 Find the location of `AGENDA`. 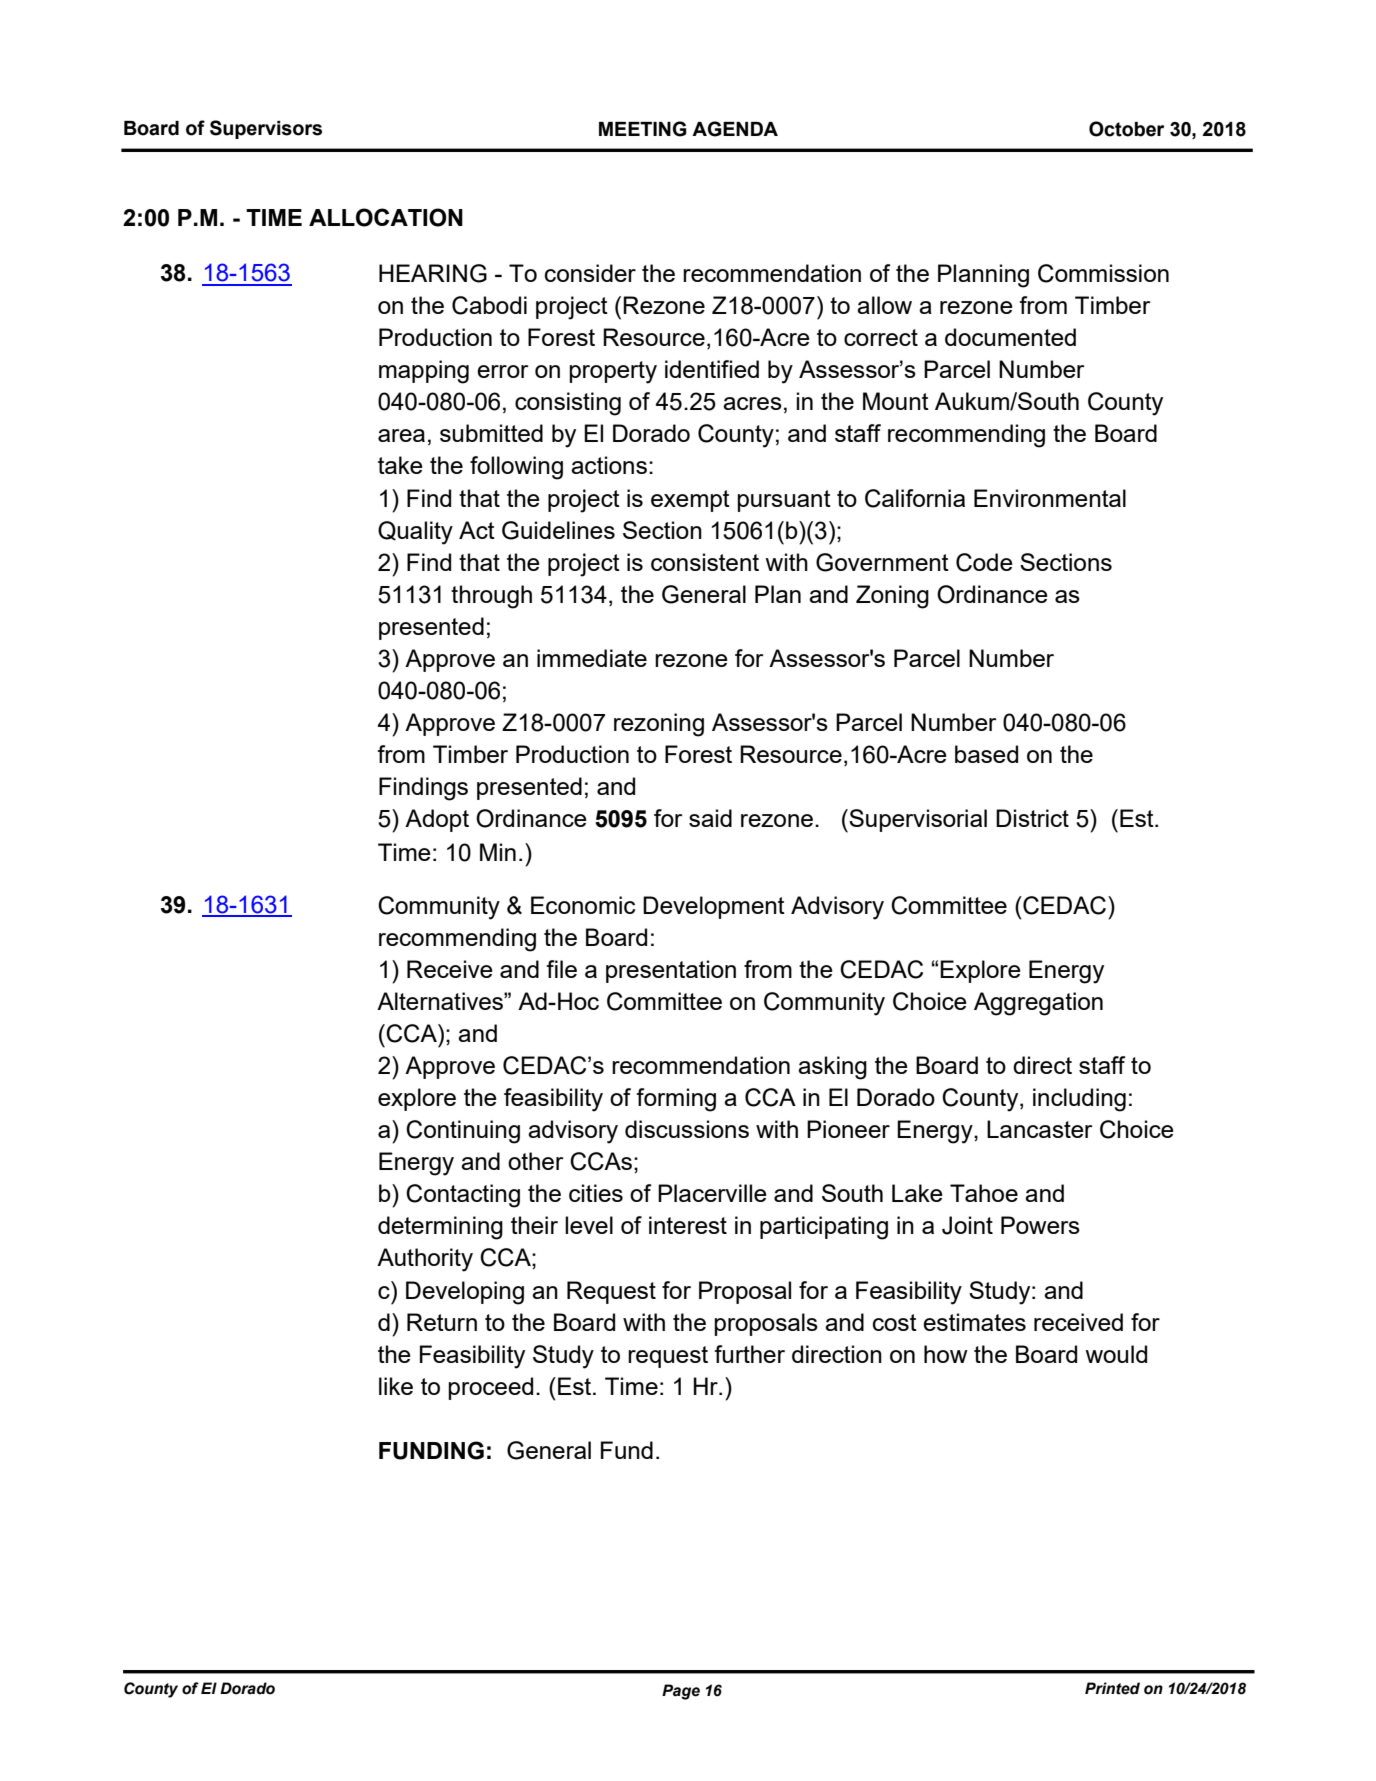

AGENDA is located at coordinates (735, 129).
